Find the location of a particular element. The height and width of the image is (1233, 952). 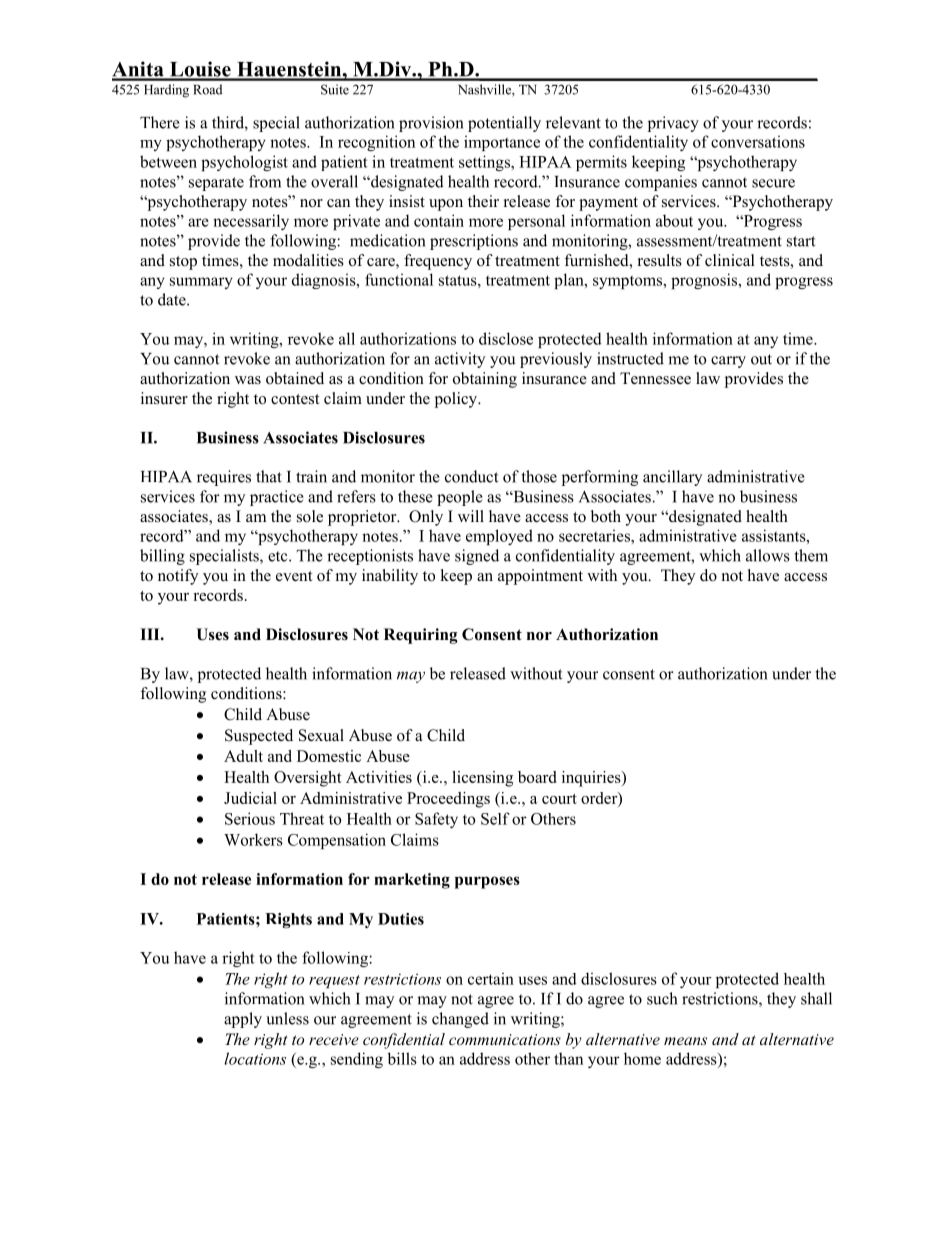

inquiries is located at coordinates (592, 779).
